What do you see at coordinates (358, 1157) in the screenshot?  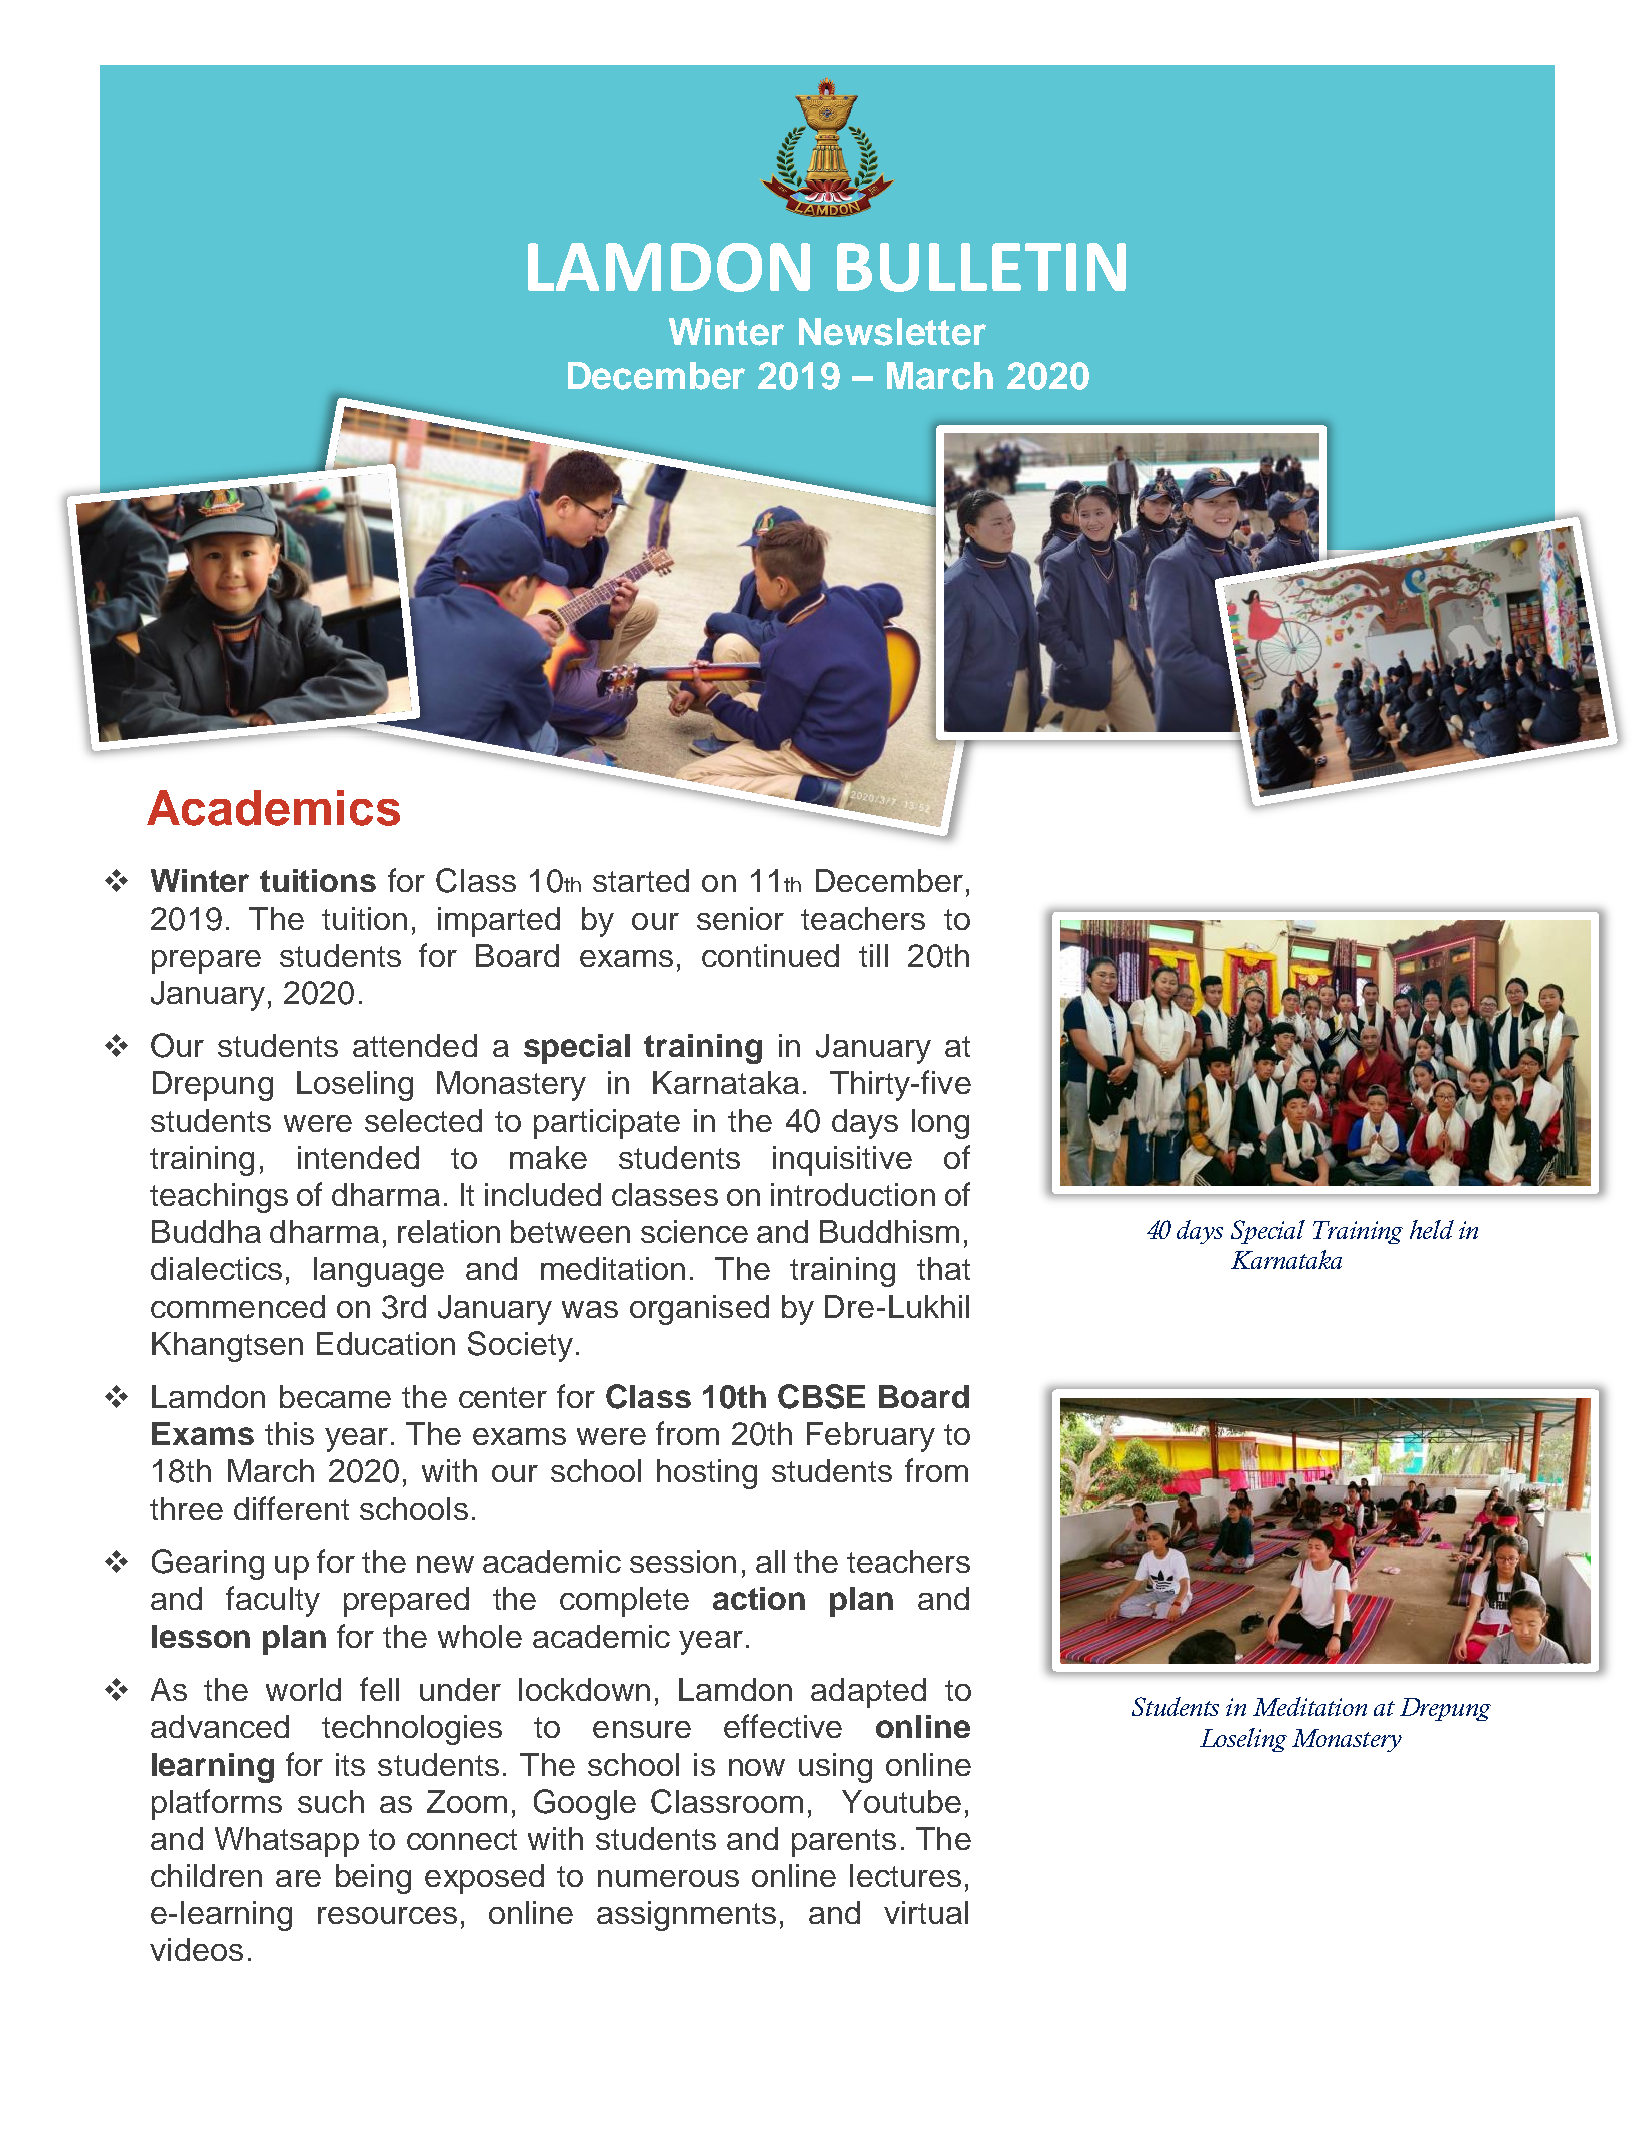 I see `intended` at bounding box center [358, 1157].
